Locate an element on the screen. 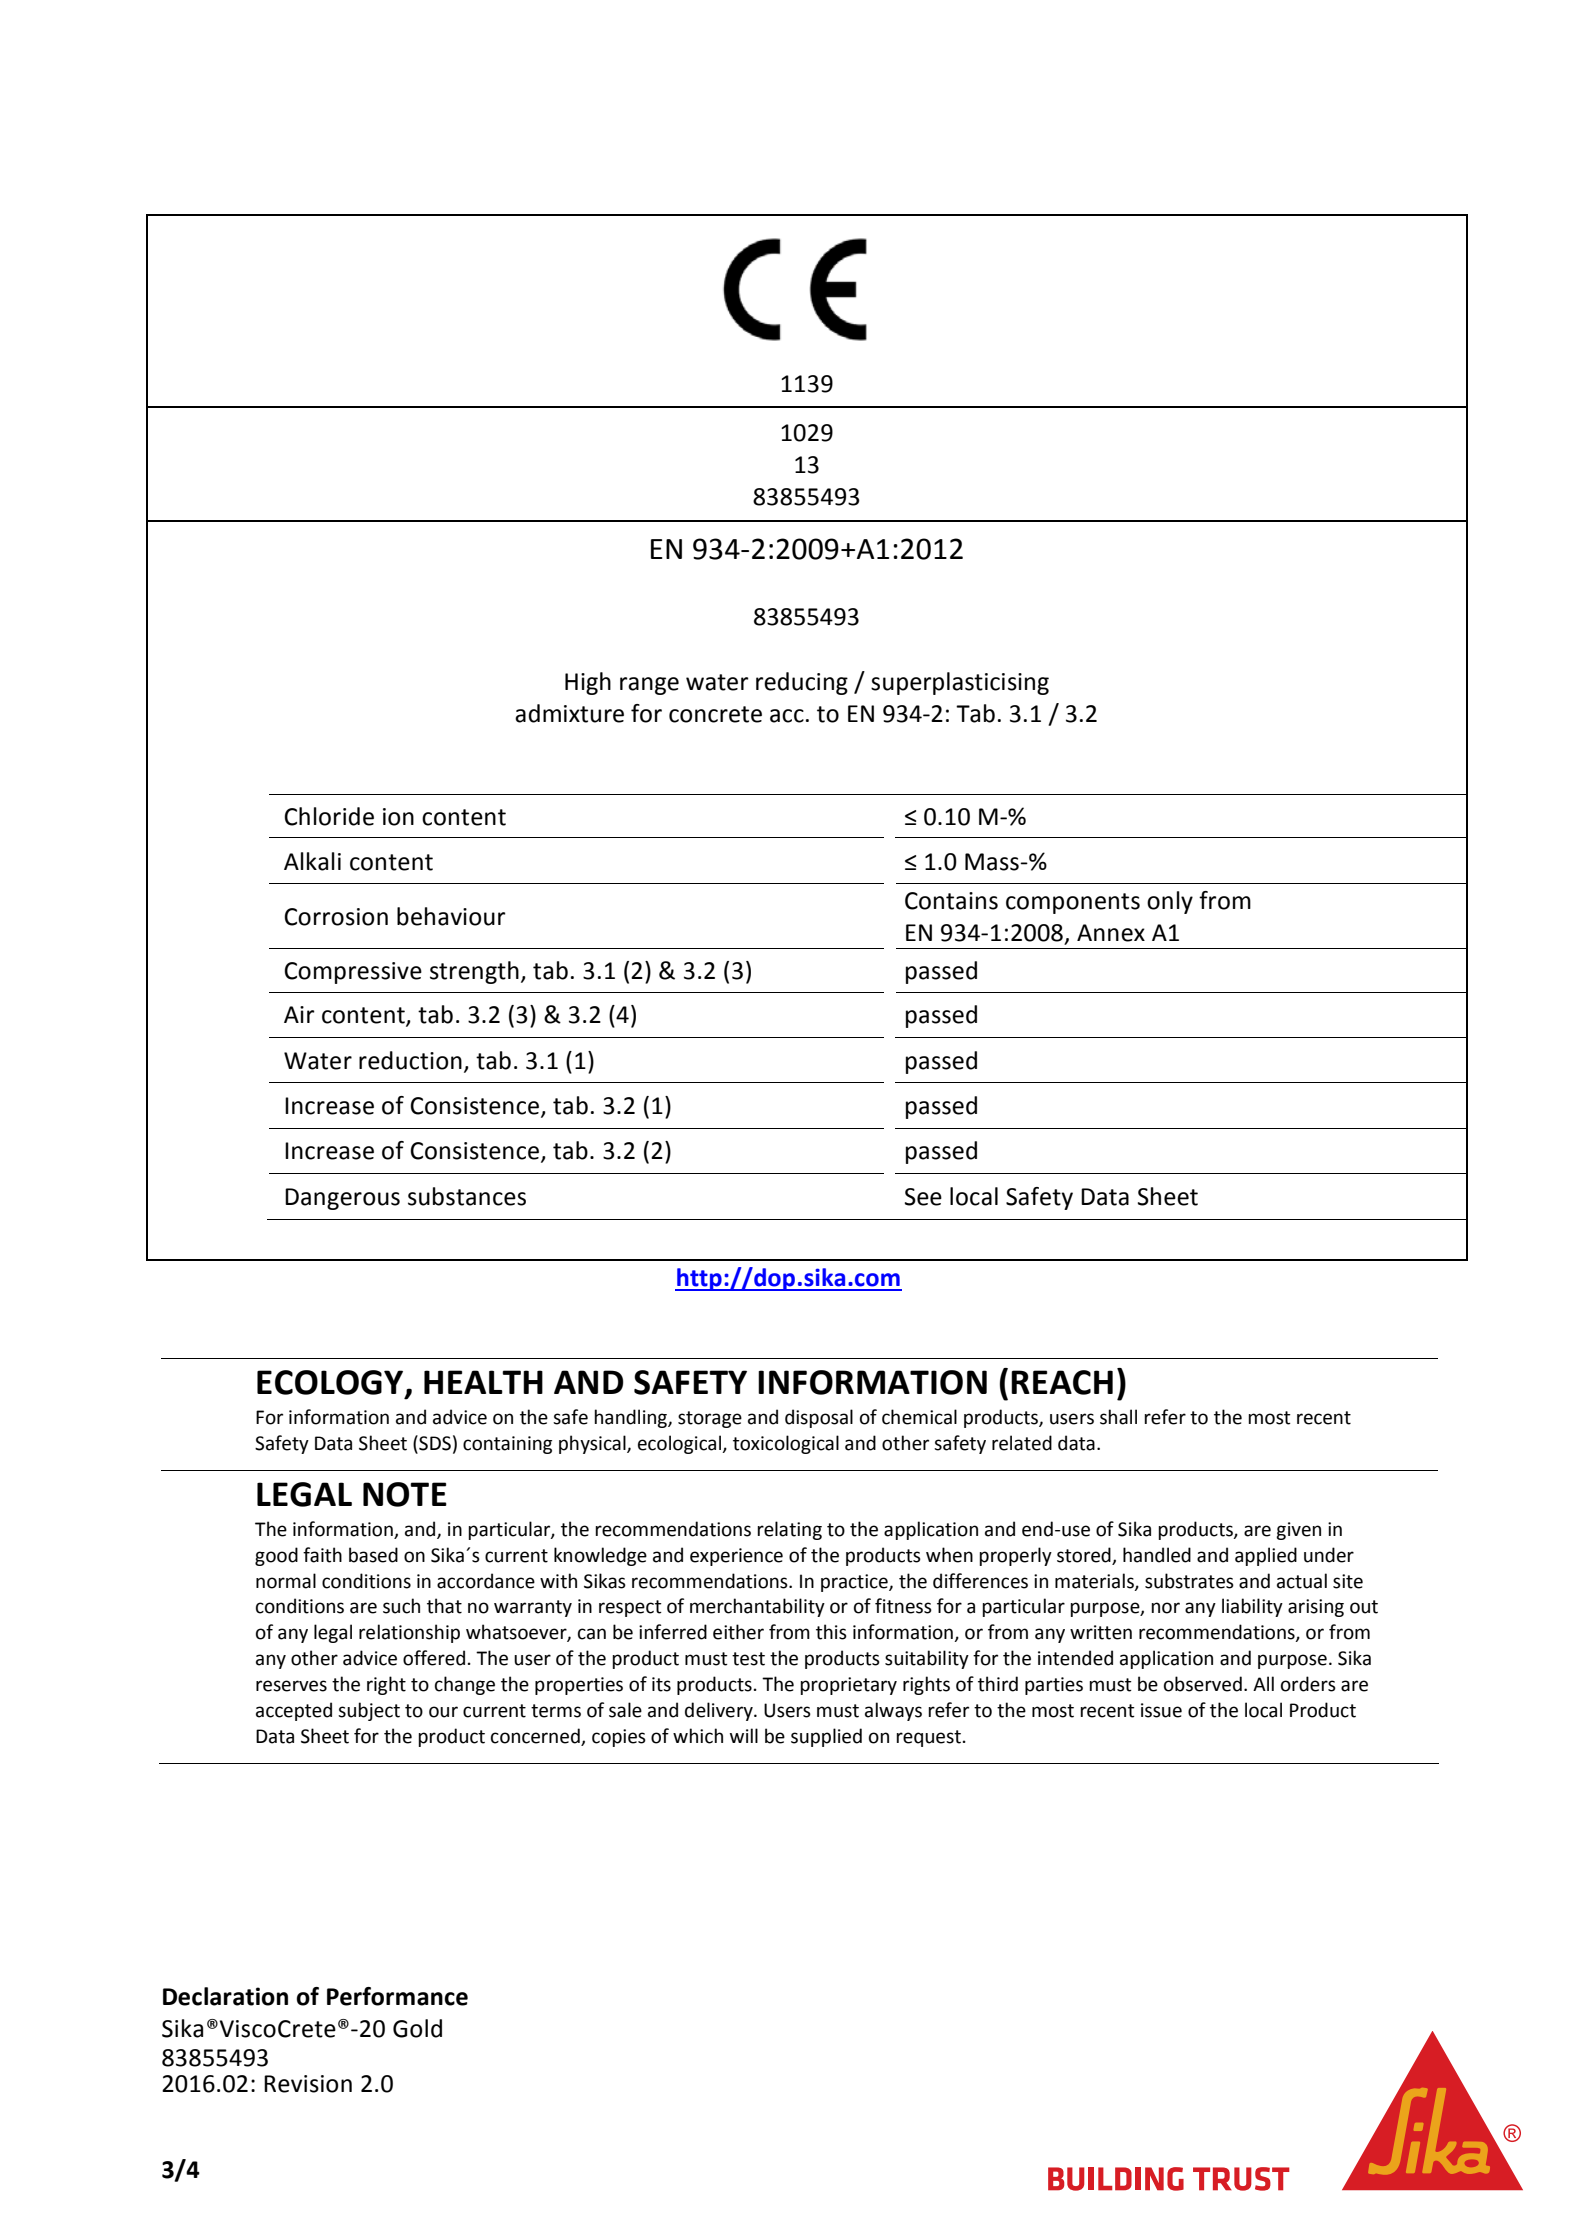 The width and height of the screenshot is (1577, 2230). only is located at coordinates (1170, 902).
